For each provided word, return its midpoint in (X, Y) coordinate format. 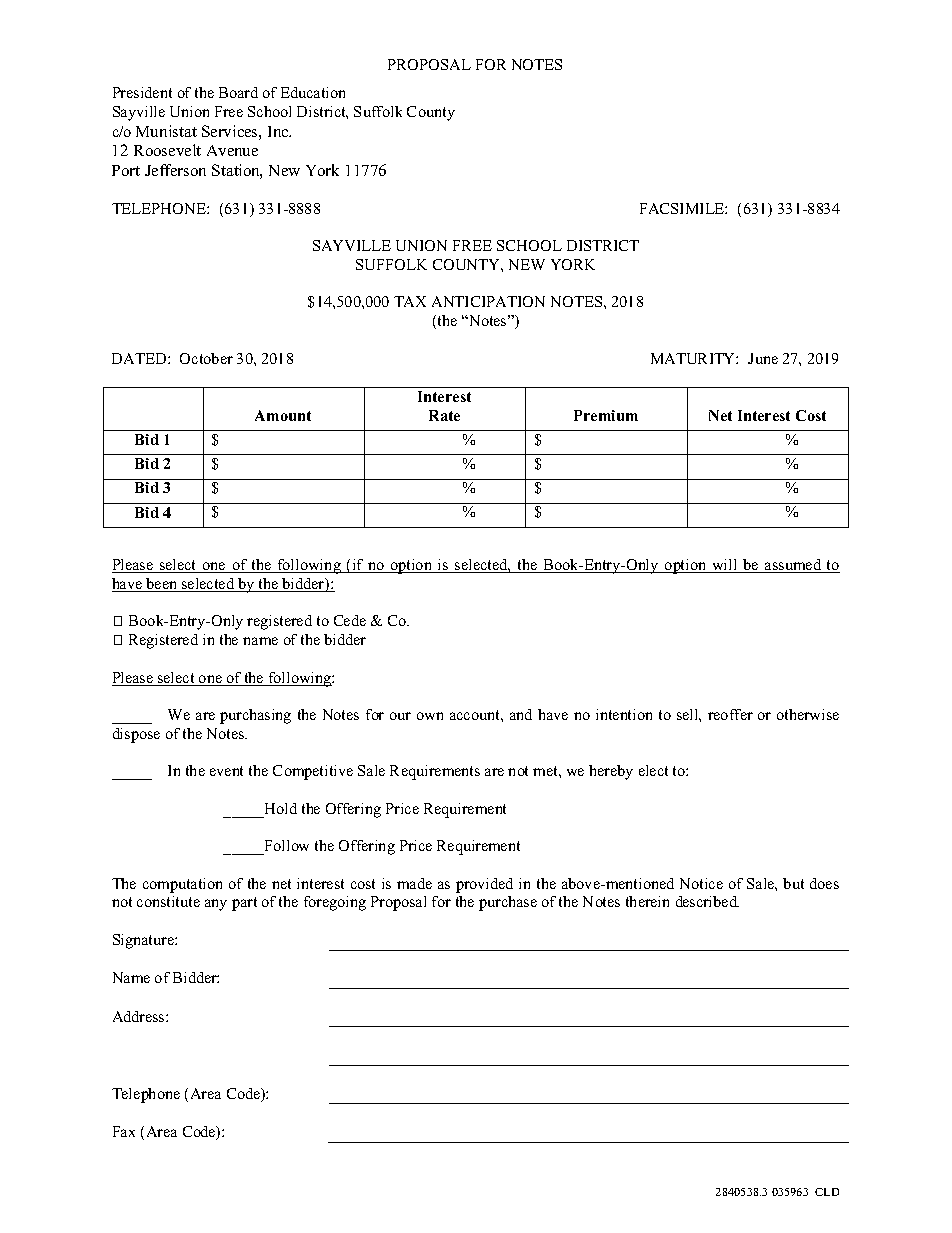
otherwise (808, 714)
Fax (124, 1131)
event (226, 771)
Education (313, 92)
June (763, 358)
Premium (606, 415)
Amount (283, 415)
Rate (444, 415)
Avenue (232, 150)
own (430, 716)
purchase (508, 903)
